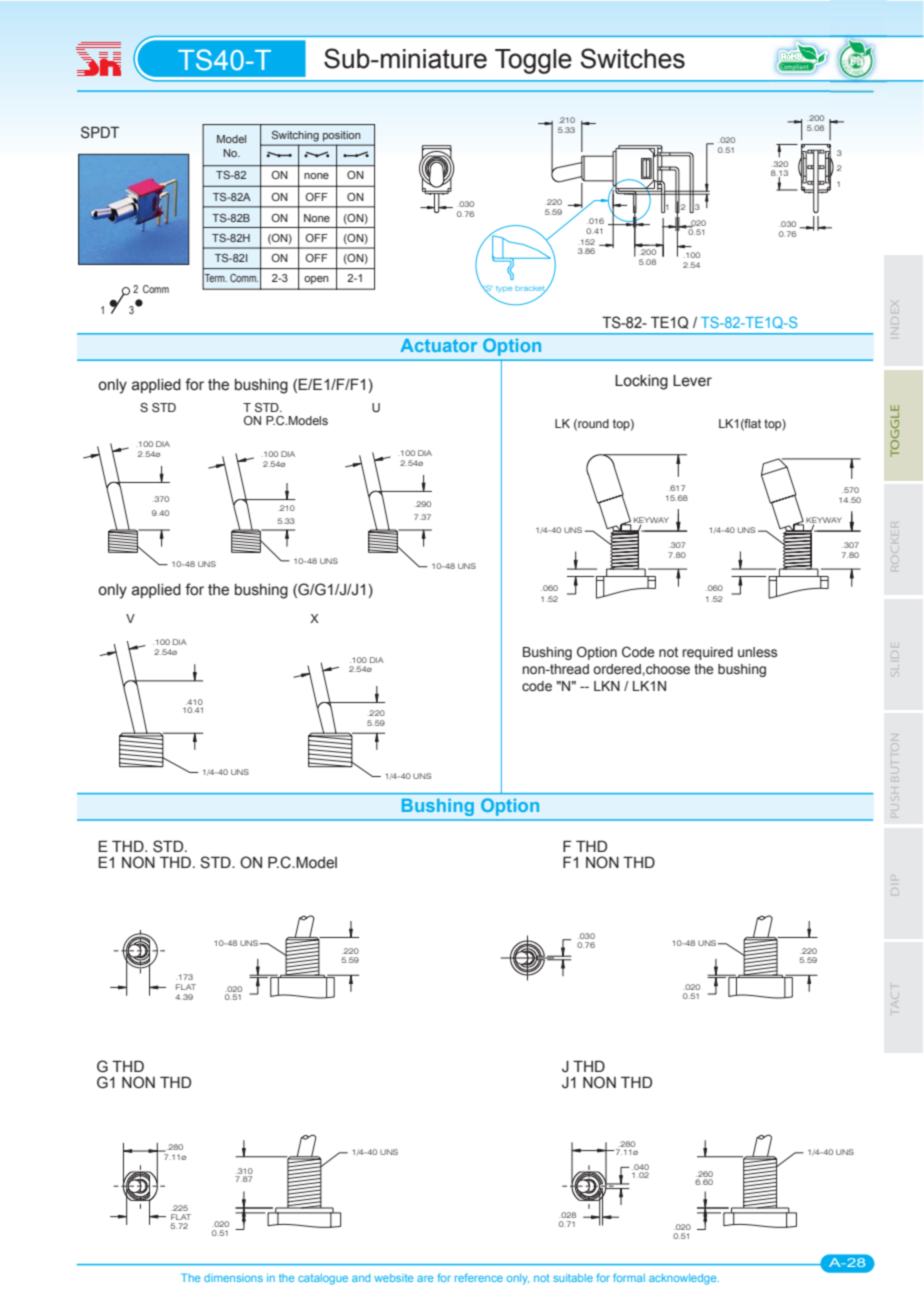  I want to click on SPDT, so click(100, 132).
